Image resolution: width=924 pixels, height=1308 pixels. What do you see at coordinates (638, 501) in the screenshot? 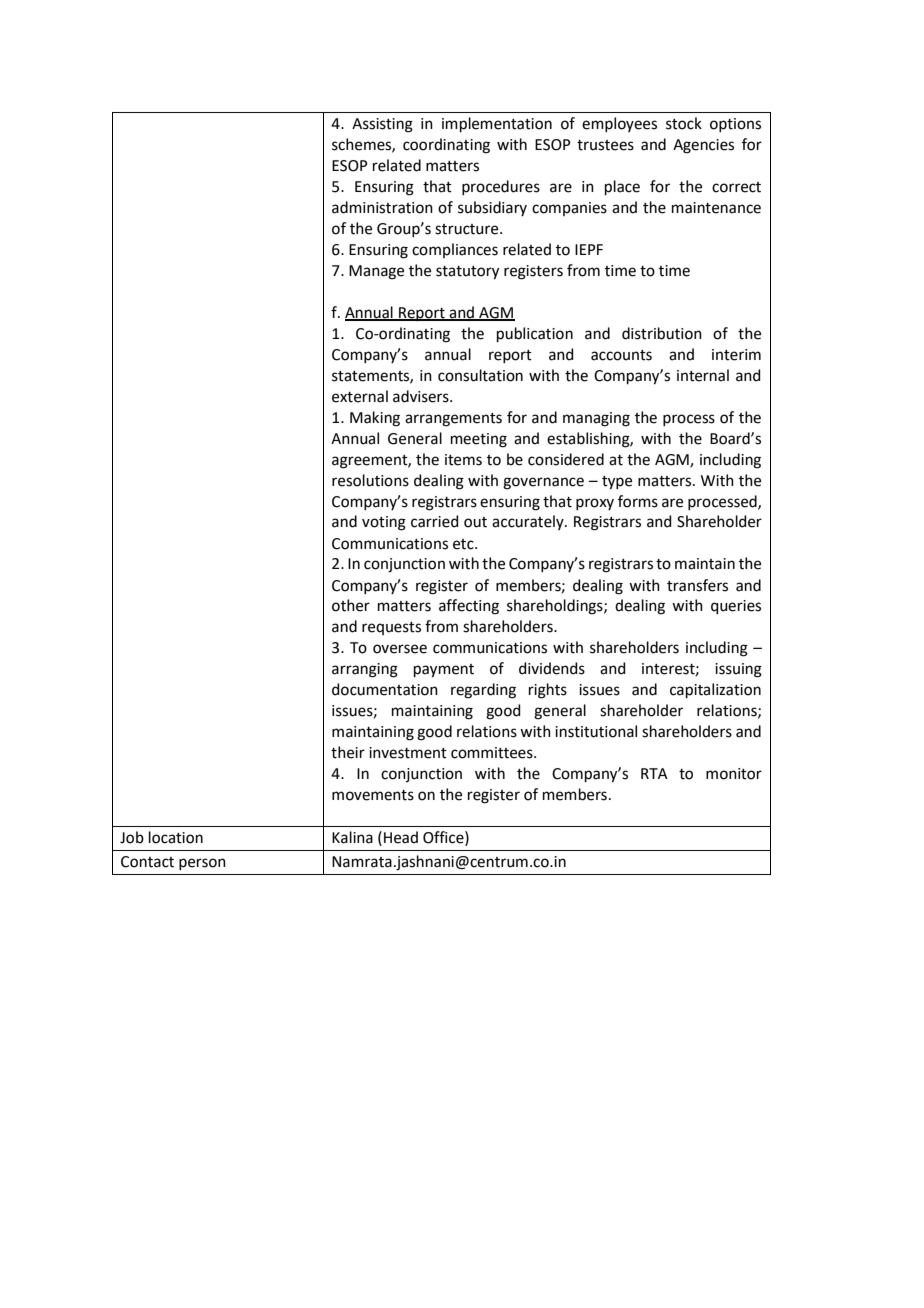
I see `forms` at bounding box center [638, 501].
